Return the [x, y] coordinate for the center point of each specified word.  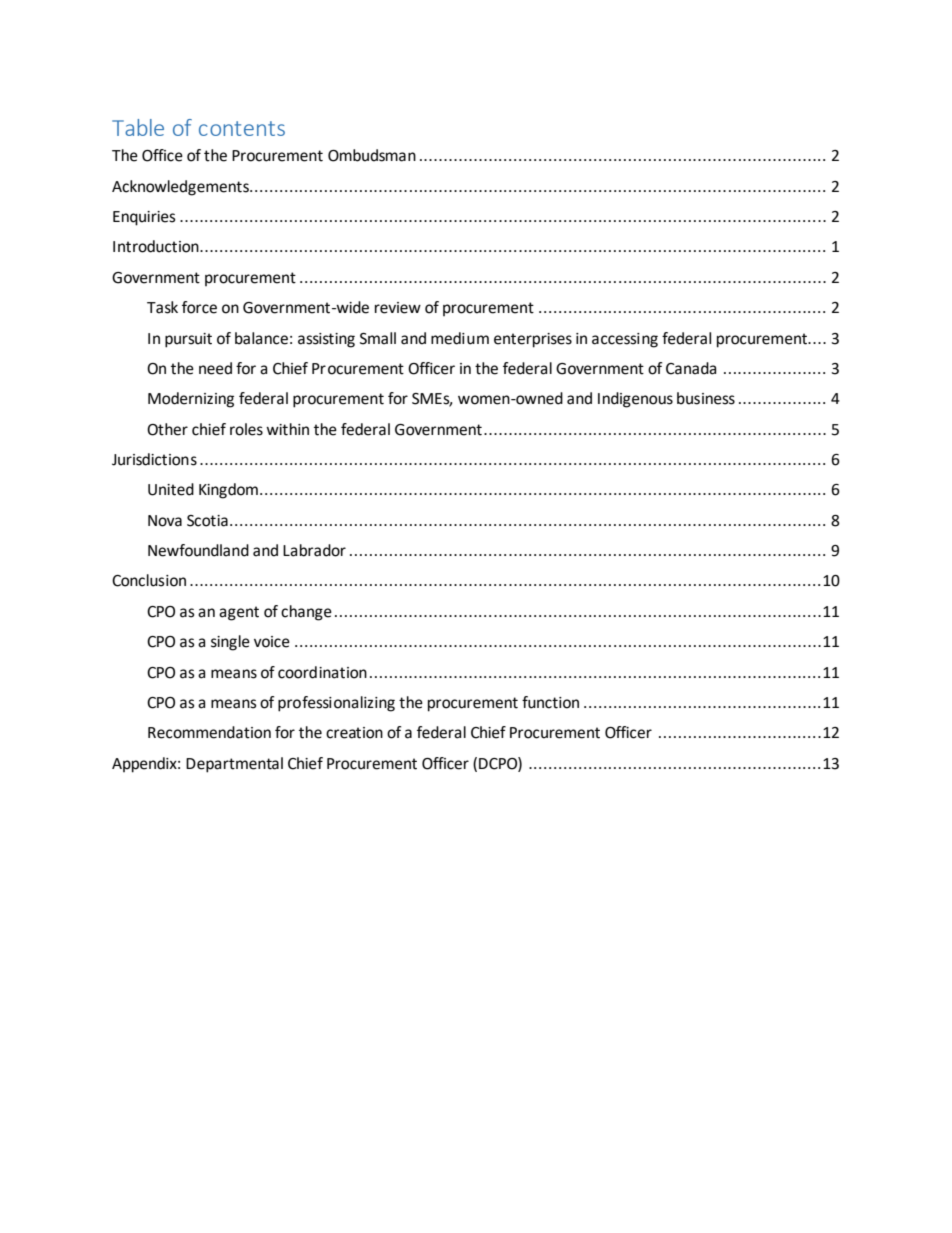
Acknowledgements [181, 188]
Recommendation [209, 732]
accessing [625, 340]
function [550, 702]
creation [354, 733]
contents [242, 128]
